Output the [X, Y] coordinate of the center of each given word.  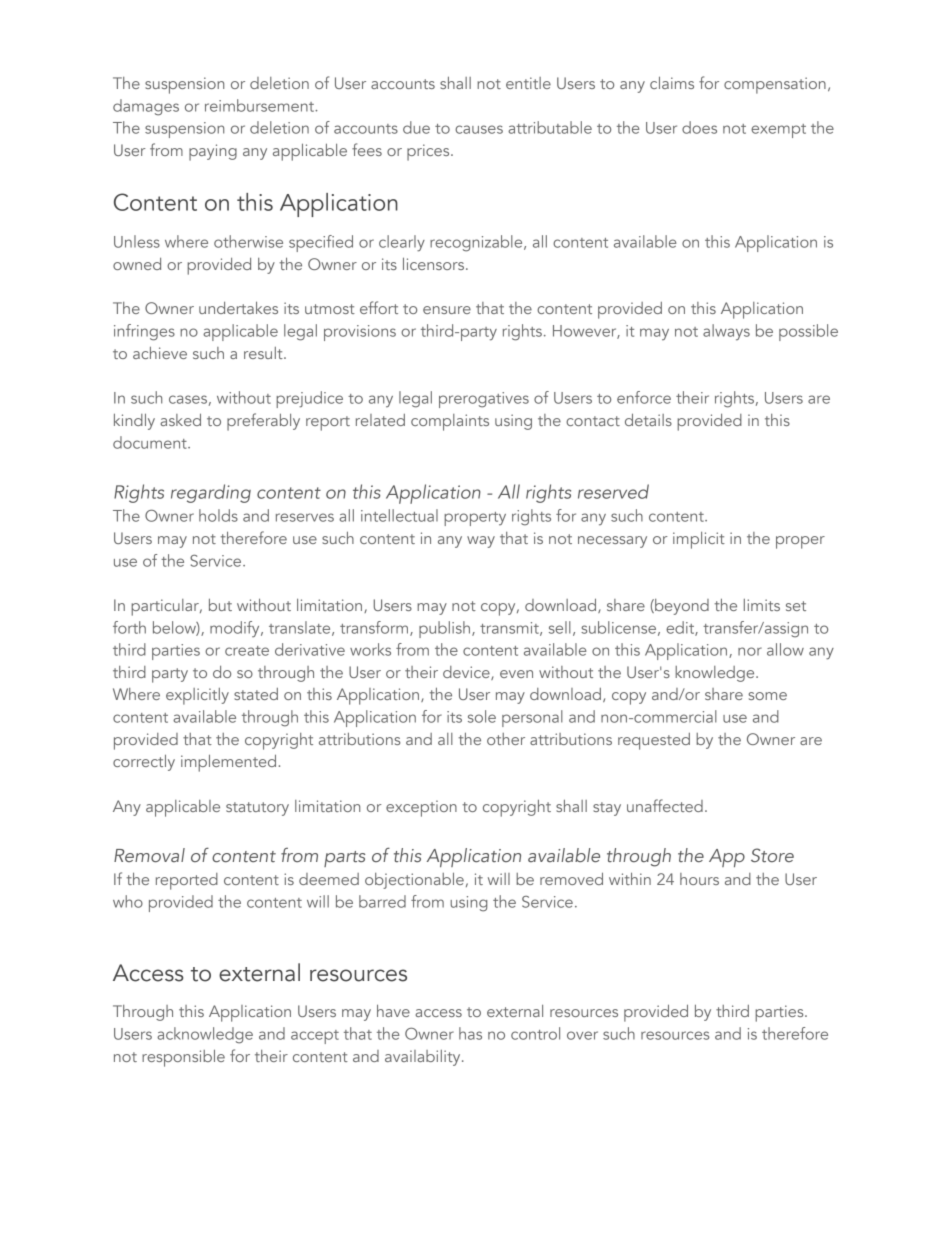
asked [180, 420]
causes [479, 129]
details [648, 420]
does [699, 127]
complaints [450, 422]
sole [482, 716]
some [767, 696]
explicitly [197, 696]
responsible [183, 1058]
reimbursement [260, 105]
